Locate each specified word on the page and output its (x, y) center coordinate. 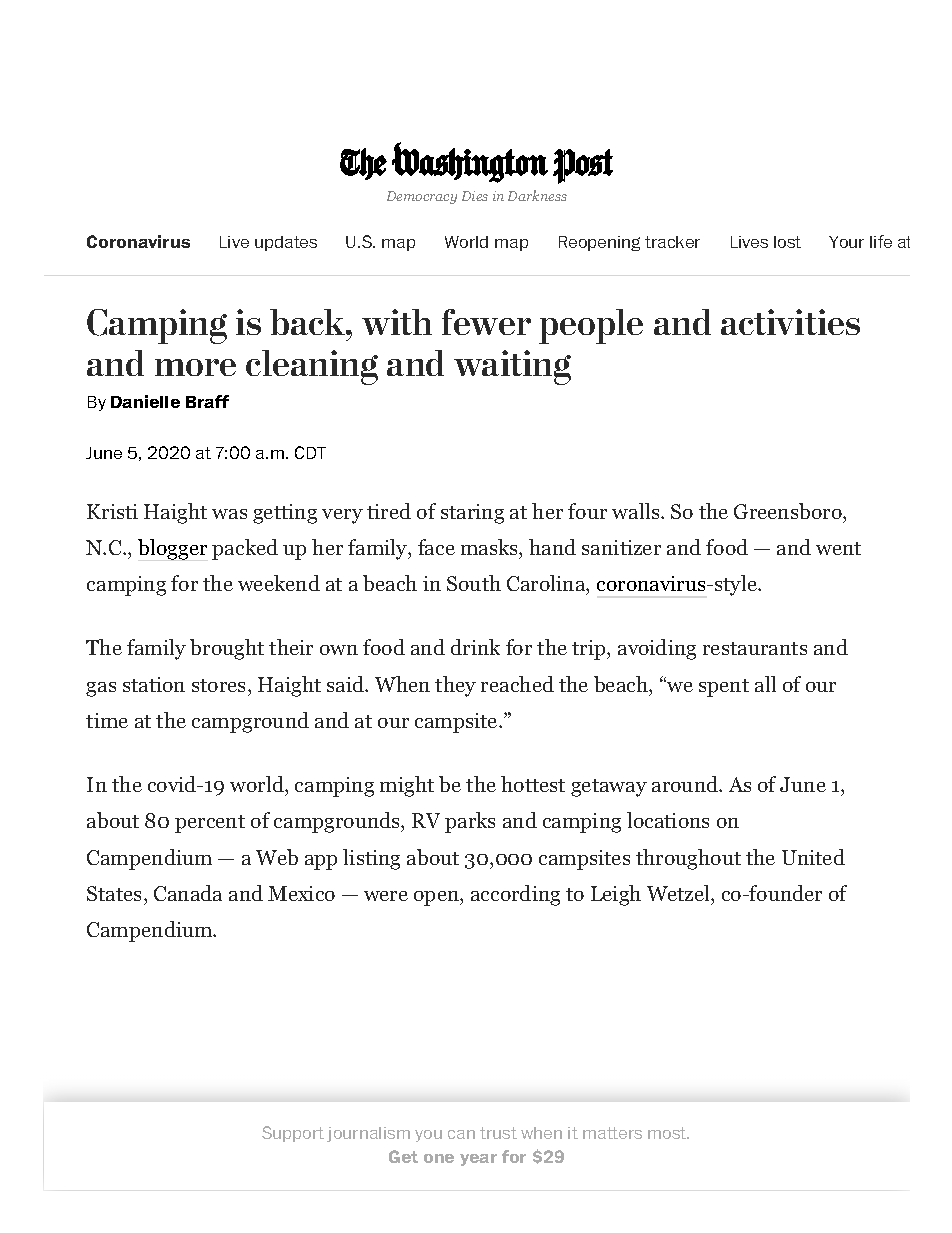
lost (787, 242)
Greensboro (789, 511)
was (229, 514)
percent (210, 824)
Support (293, 1134)
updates (286, 243)
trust (498, 1133)
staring (472, 514)
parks (470, 822)
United (813, 857)
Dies (475, 196)
